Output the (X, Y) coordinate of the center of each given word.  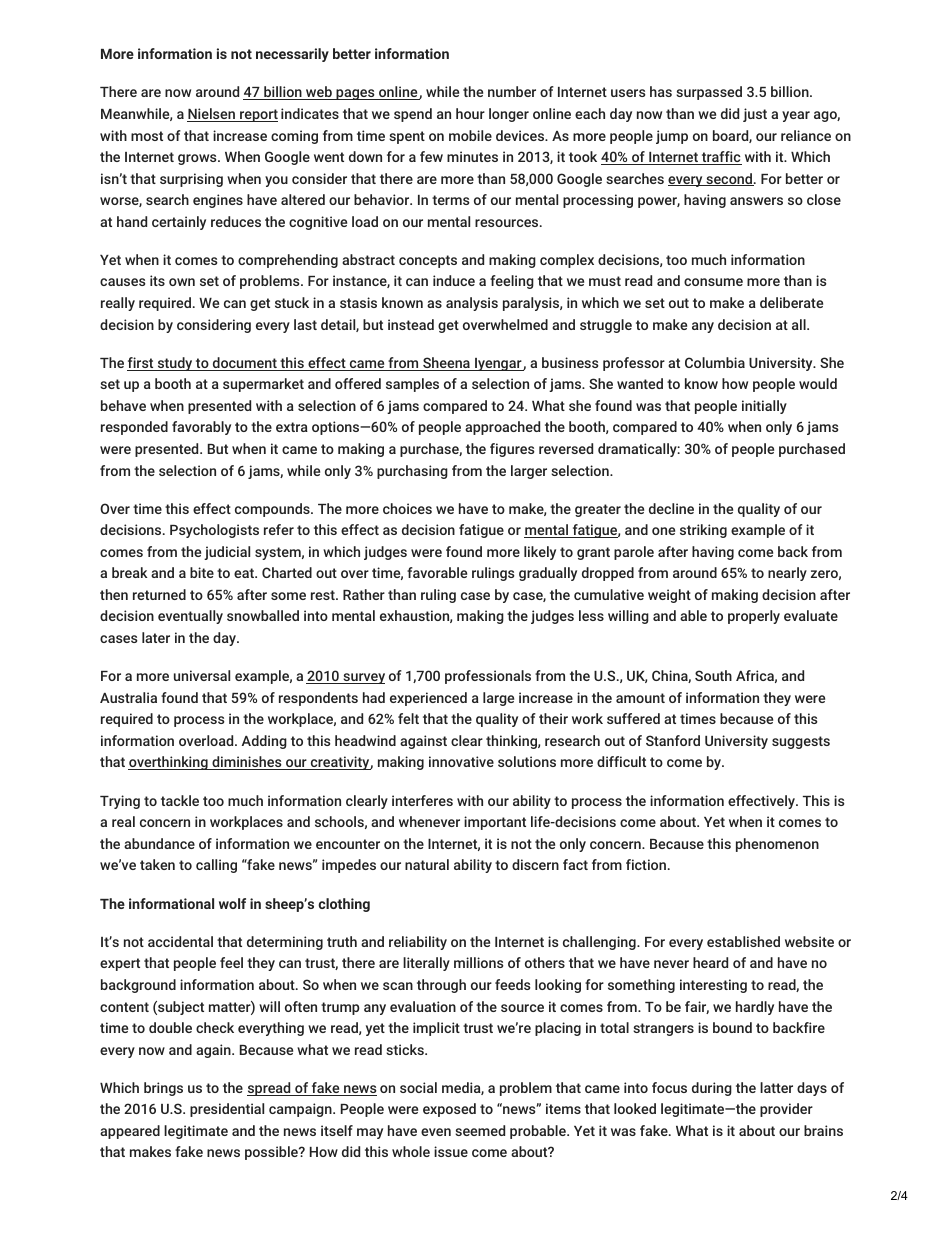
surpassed (709, 93)
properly (754, 617)
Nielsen (212, 115)
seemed (480, 1130)
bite (202, 572)
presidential (227, 1110)
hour (470, 113)
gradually (548, 574)
